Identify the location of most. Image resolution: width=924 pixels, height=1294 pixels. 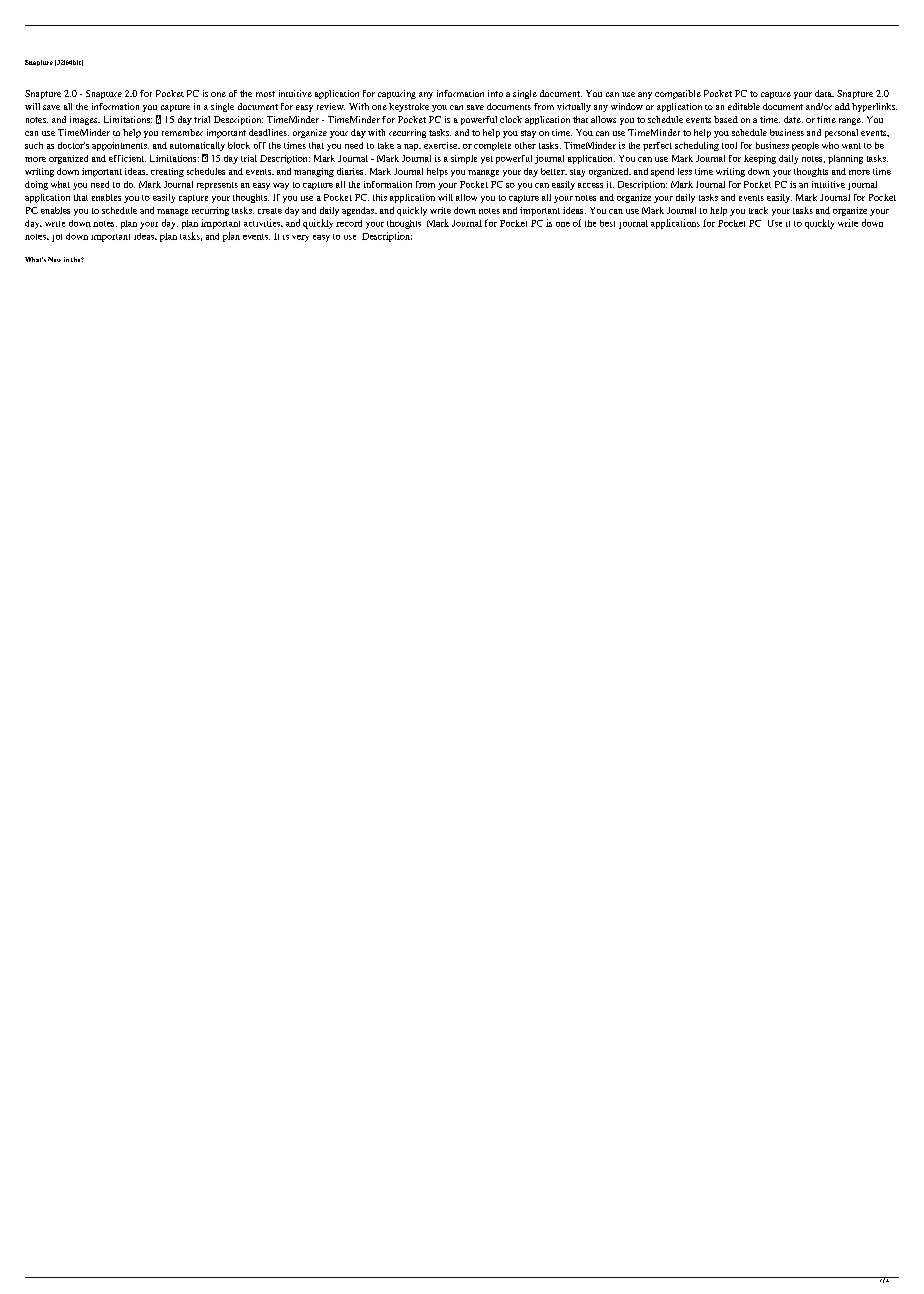
(265, 94).
